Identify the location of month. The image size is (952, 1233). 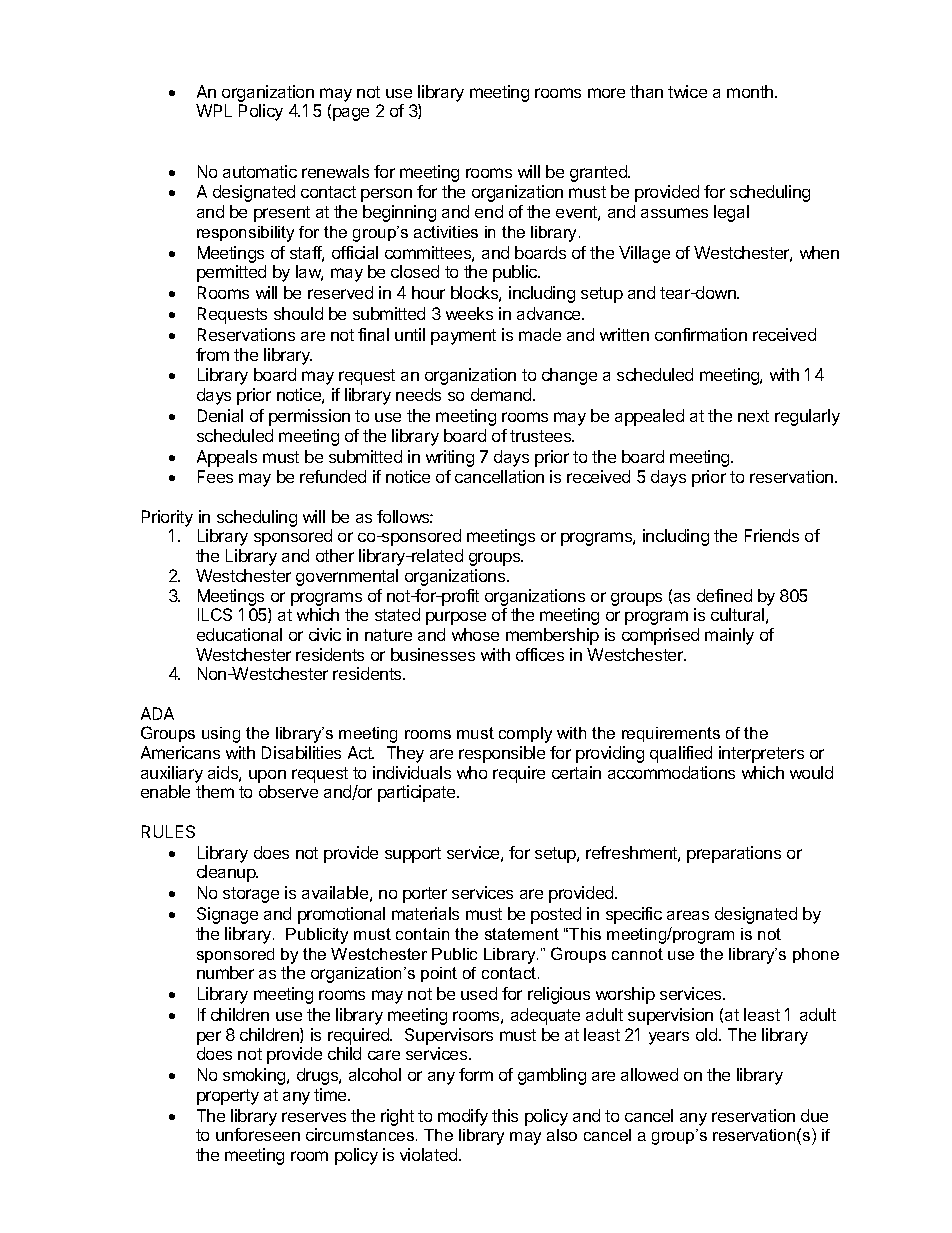
(751, 91).
